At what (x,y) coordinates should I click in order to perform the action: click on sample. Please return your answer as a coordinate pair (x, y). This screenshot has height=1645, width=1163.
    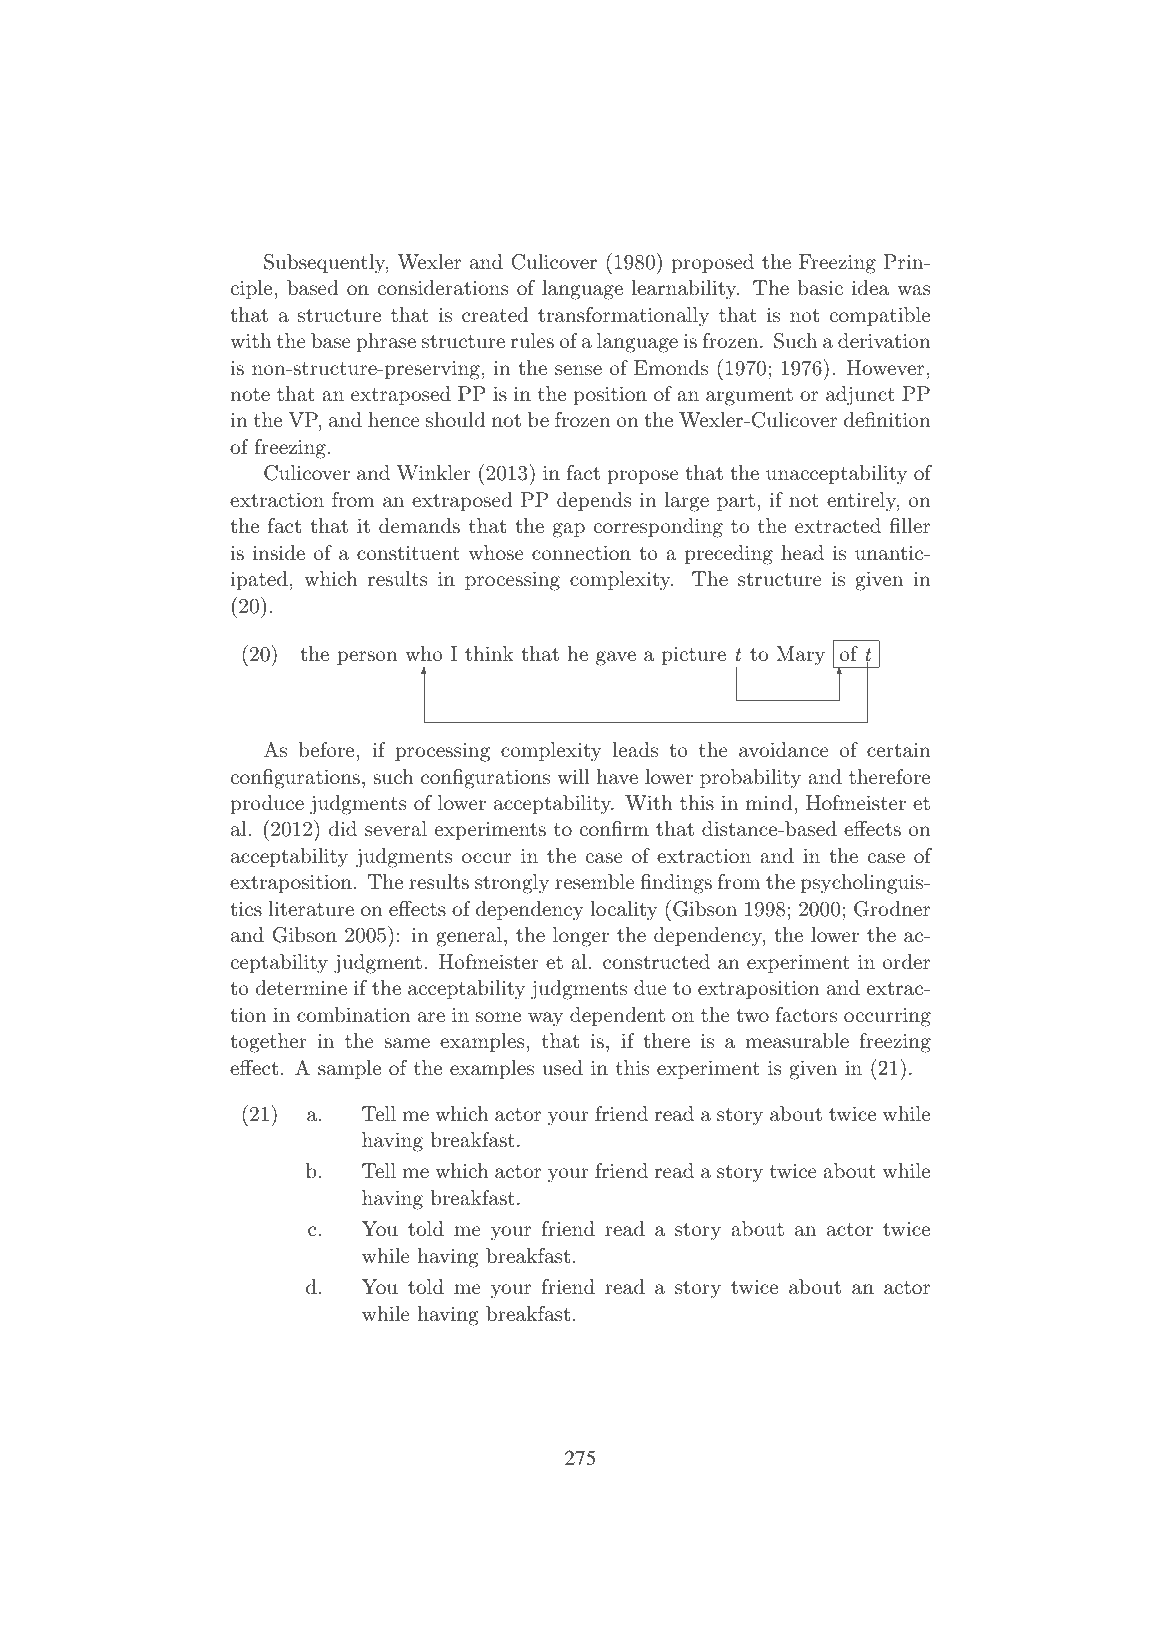
    Looking at the image, I should click on (349, 1069).
